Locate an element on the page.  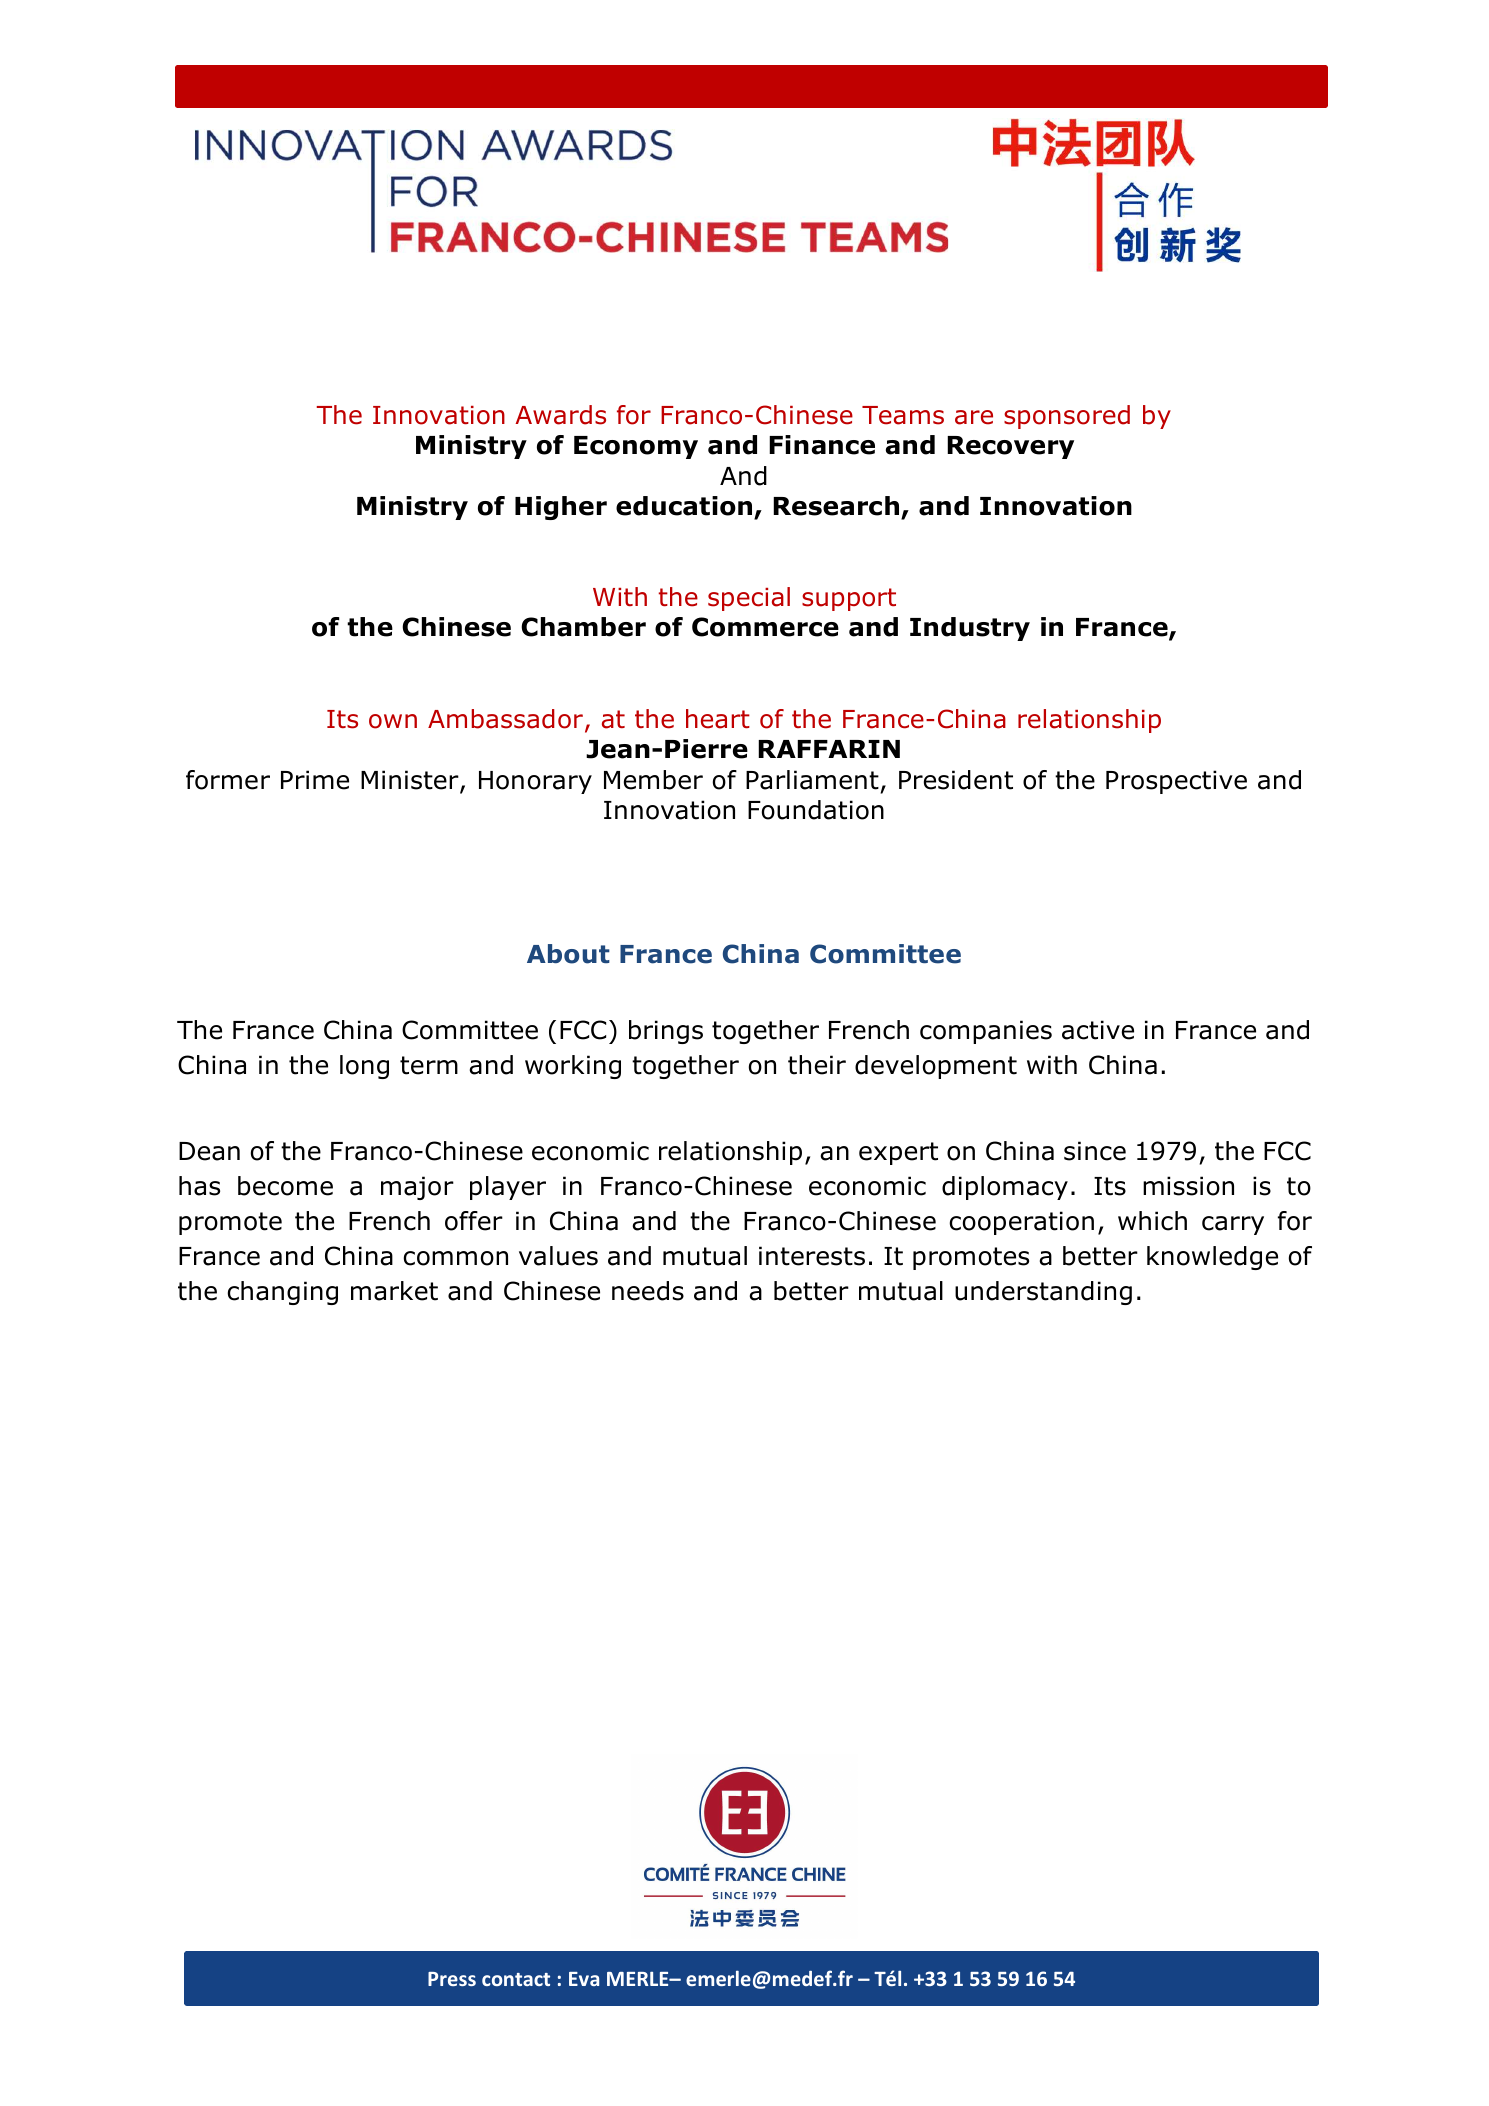
needs is located at coordinates (648, 1291).
